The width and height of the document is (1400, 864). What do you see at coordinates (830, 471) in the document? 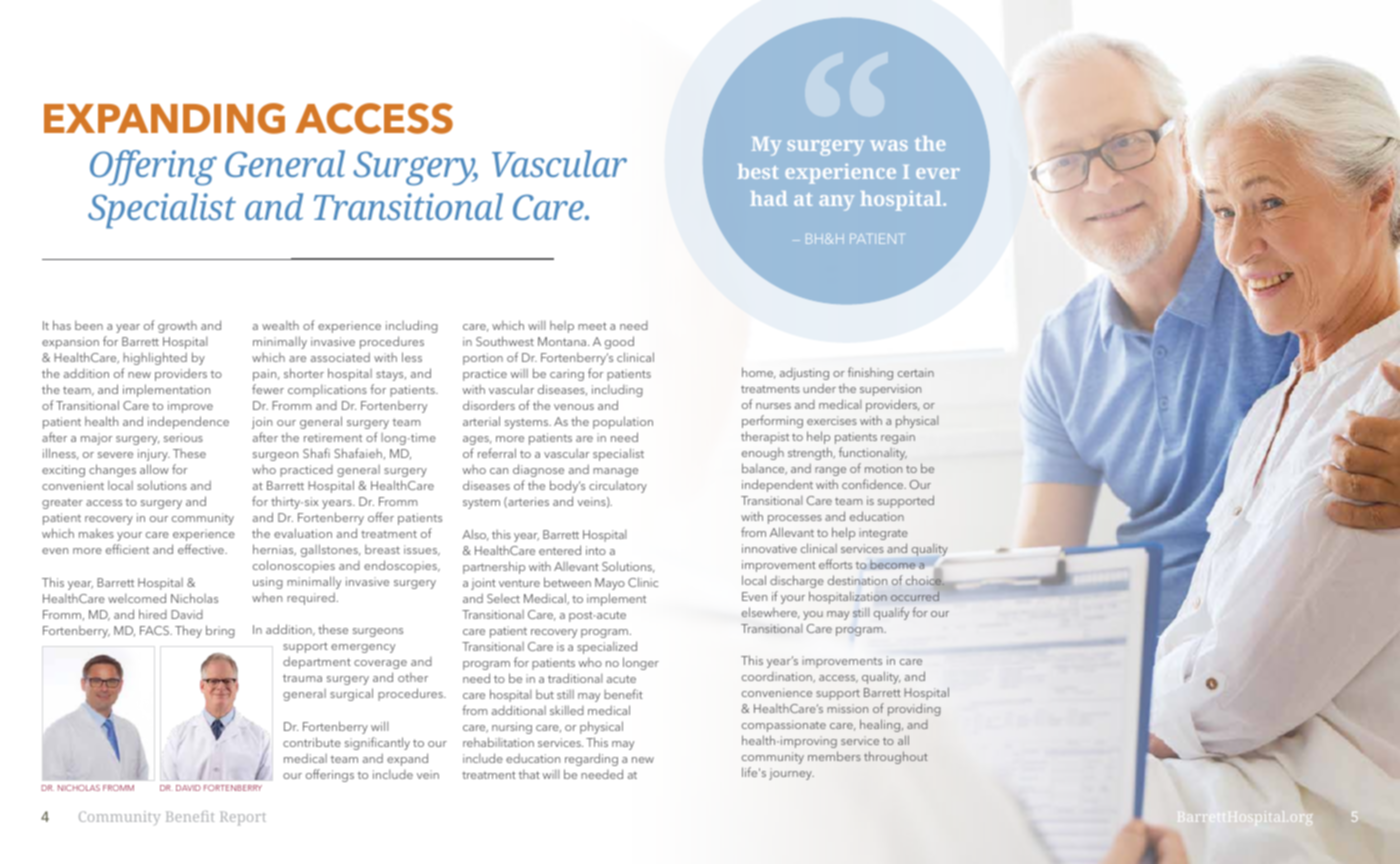
I see `range` at bounding box center [830, 471].
